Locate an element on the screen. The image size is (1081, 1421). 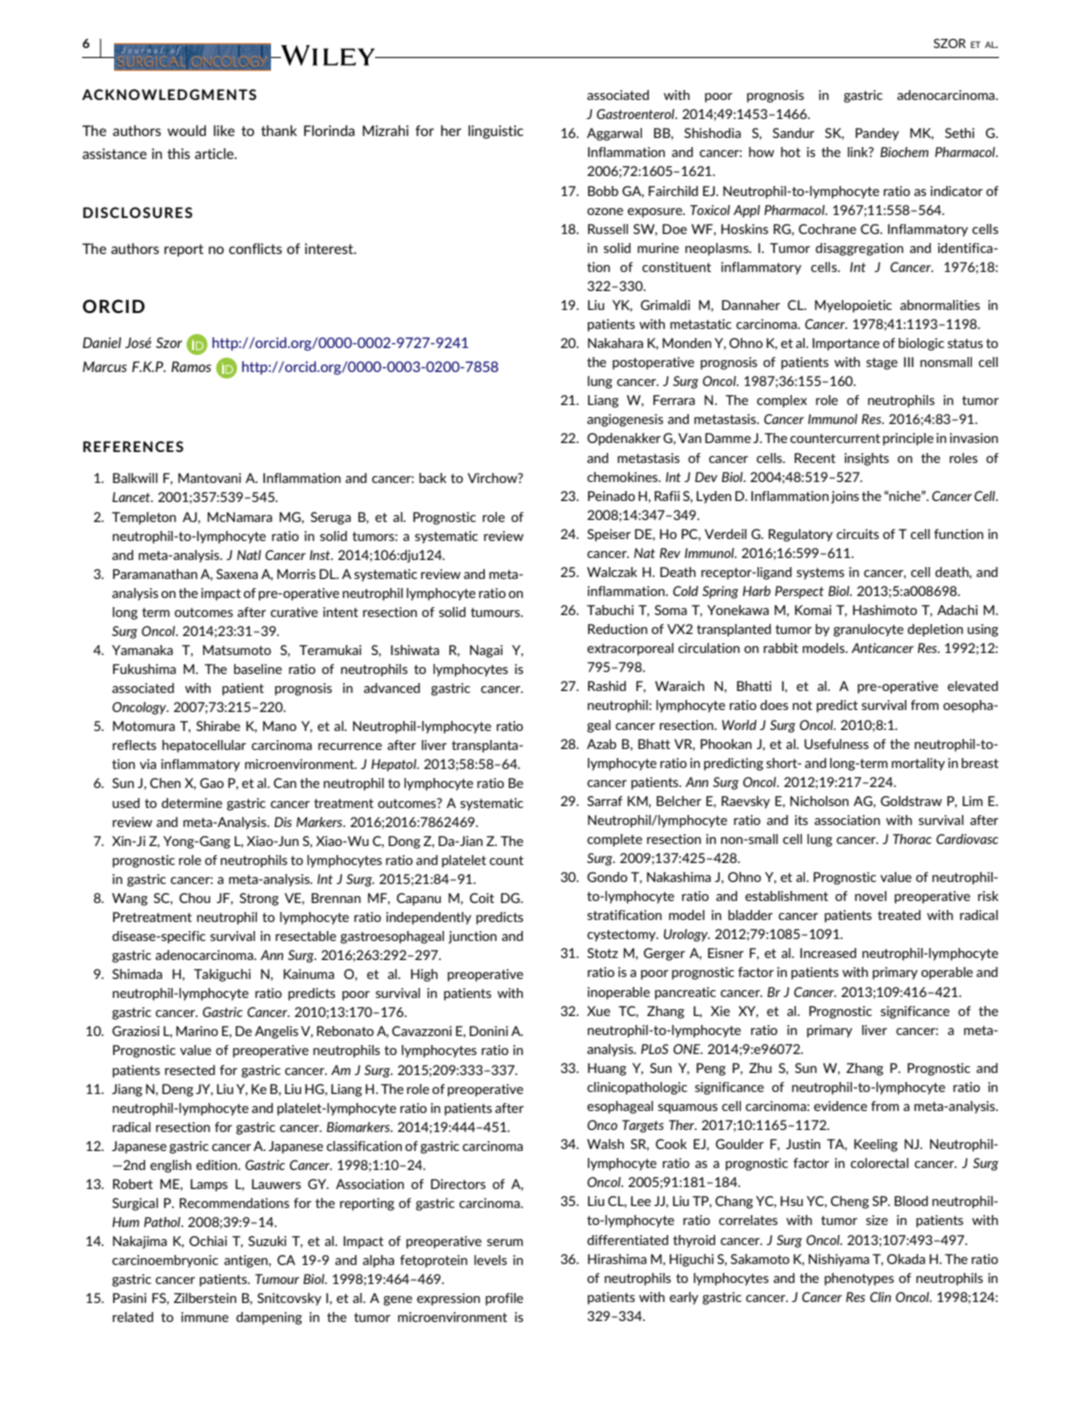
immune is located at coordinates (205, 1317).
